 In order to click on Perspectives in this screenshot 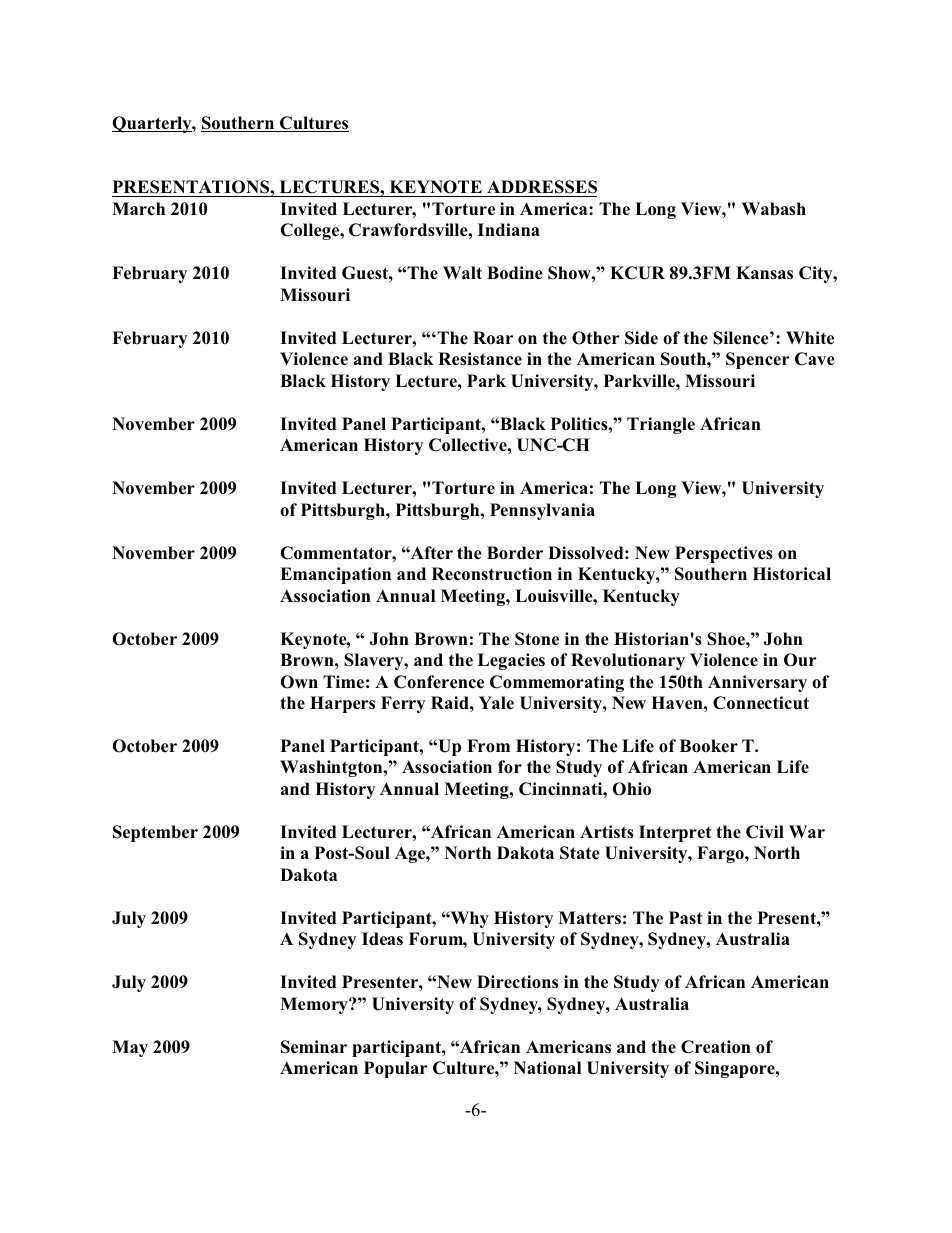, I will do `click(724, 554)`.
